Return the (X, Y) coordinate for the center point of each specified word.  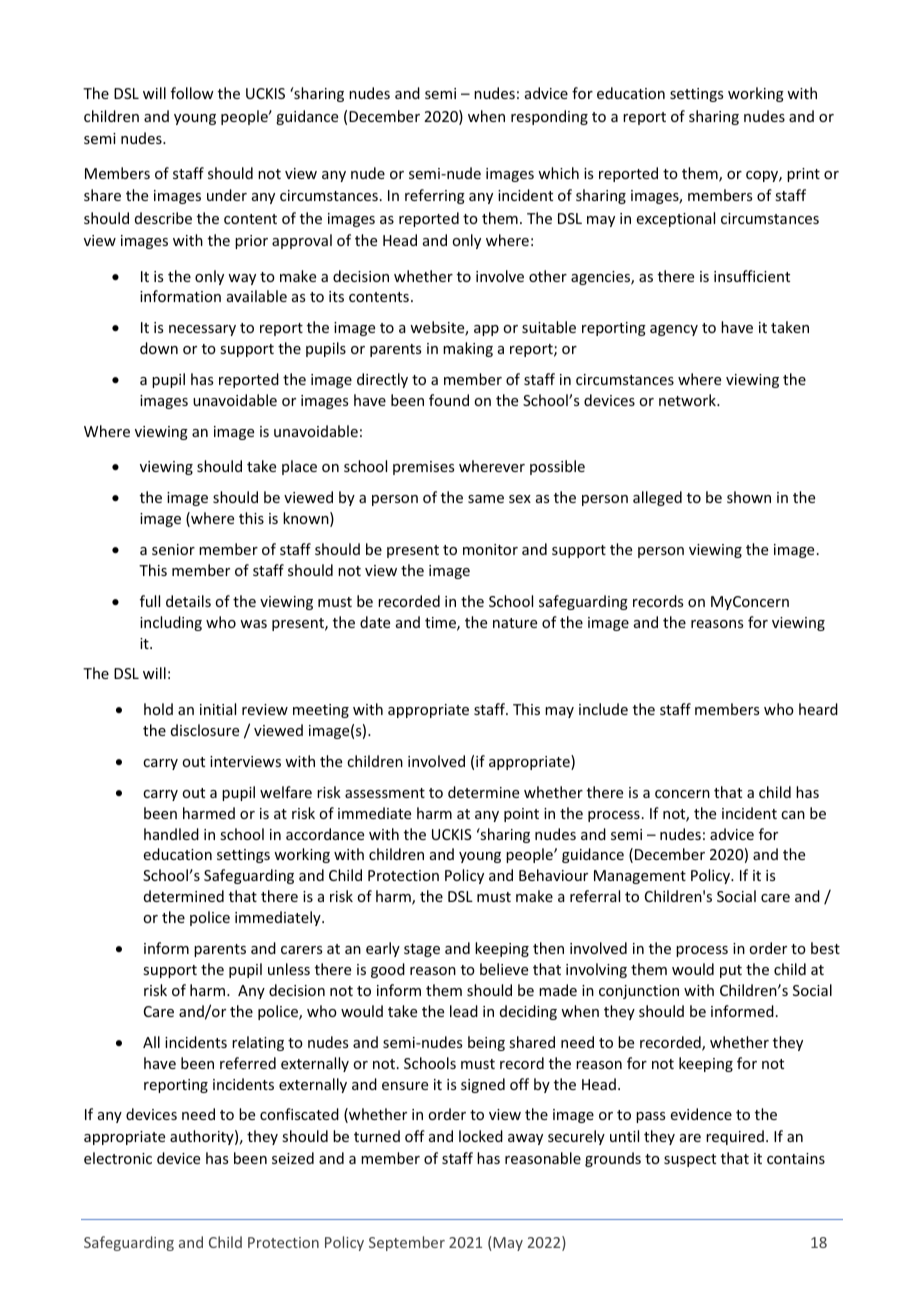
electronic (118, 1158)
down (159, 348)
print (803, 175)
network (688, 400)
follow (192, 93)
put (731, 971)
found (449, 400)
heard (818, 709)
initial (218, 709)
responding (549, 117)
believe (504, 969)
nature (515, 623)
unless (289, 969)
